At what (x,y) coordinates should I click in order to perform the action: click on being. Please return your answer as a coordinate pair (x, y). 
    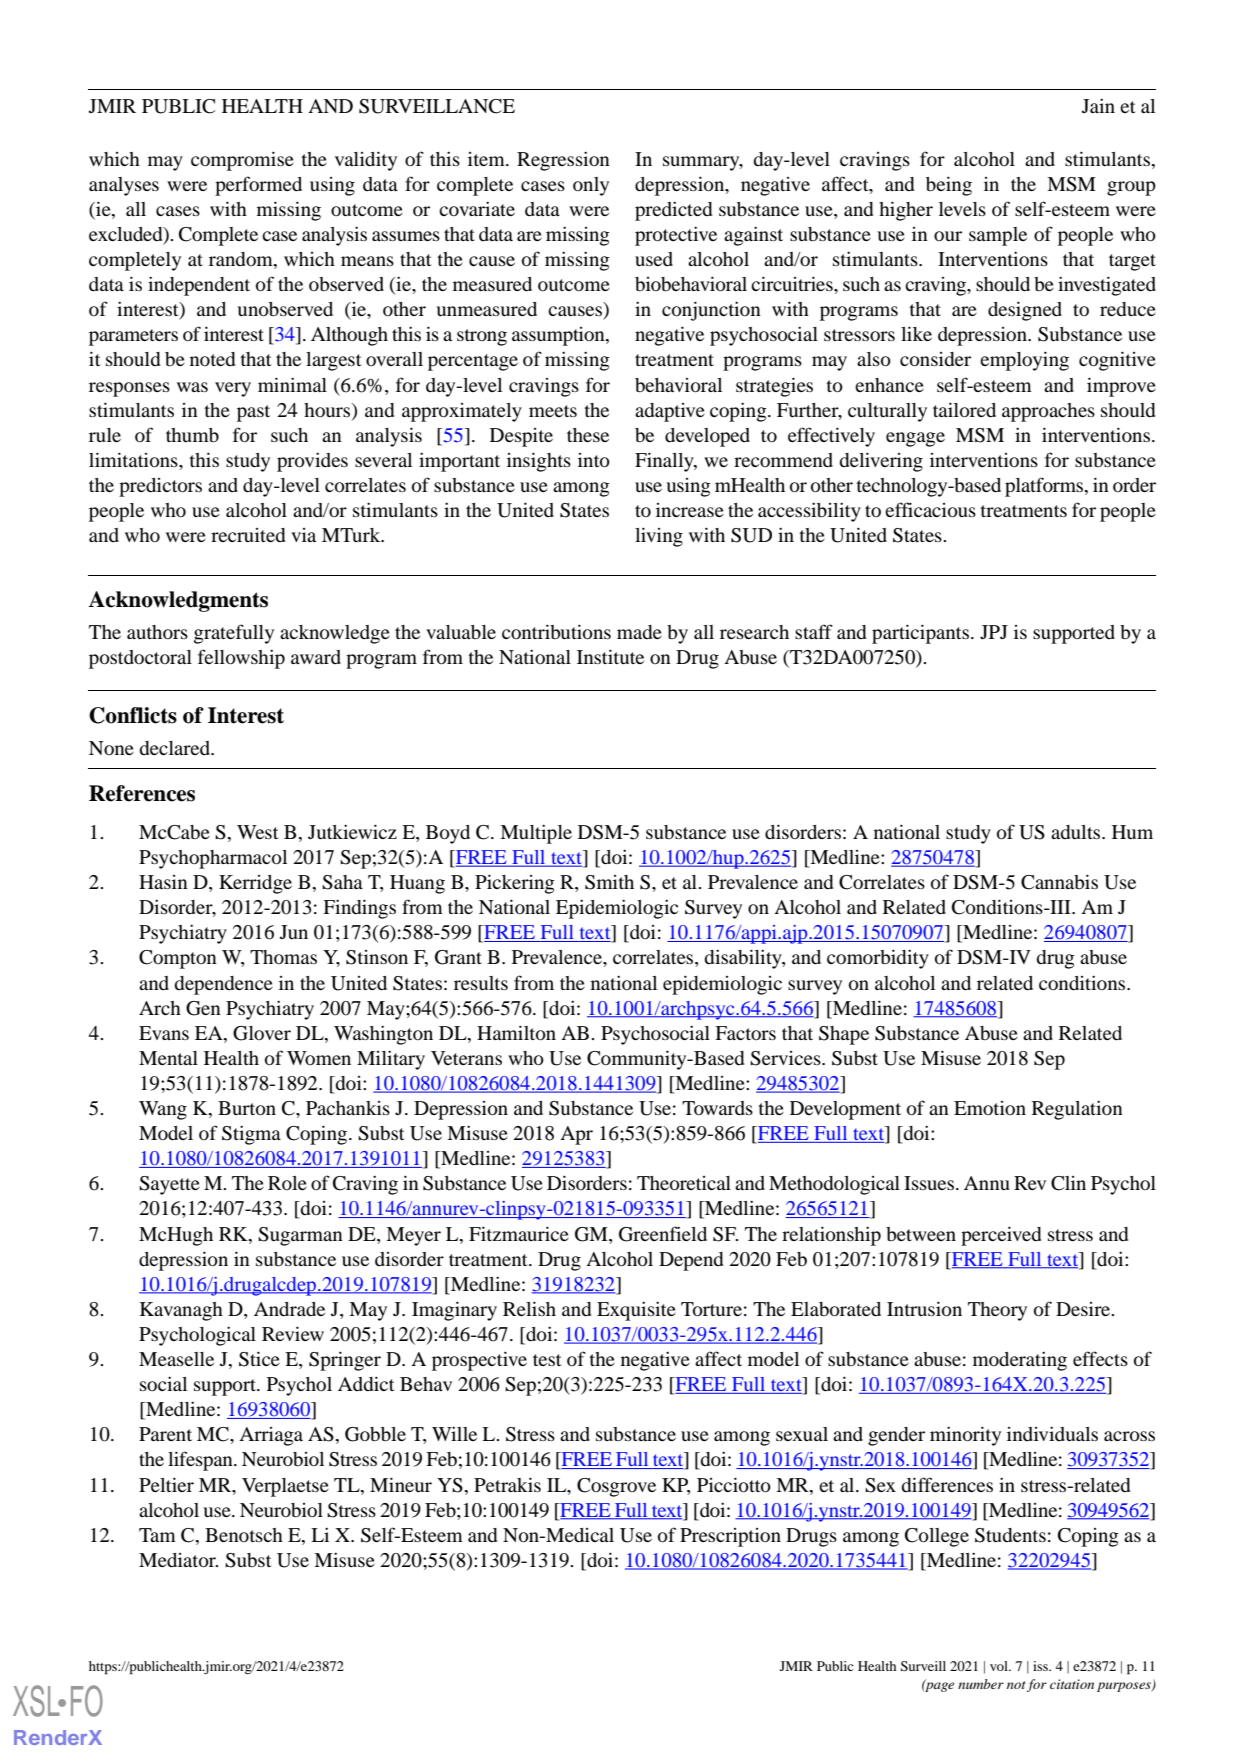
    Looking at the image, I should click on (949, 186).
